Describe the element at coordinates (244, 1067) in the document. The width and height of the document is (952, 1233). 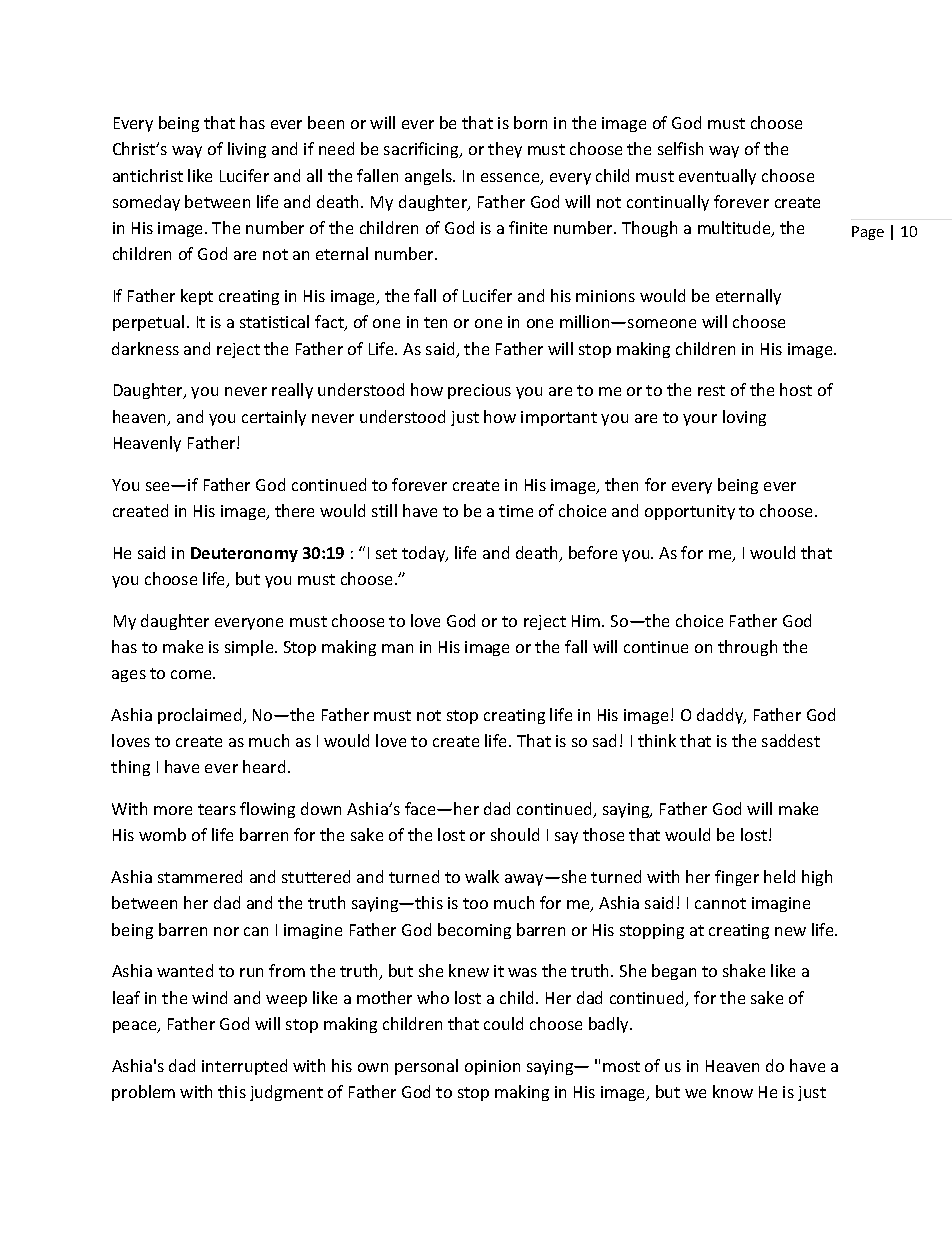
I see `interrupted` at that location.
